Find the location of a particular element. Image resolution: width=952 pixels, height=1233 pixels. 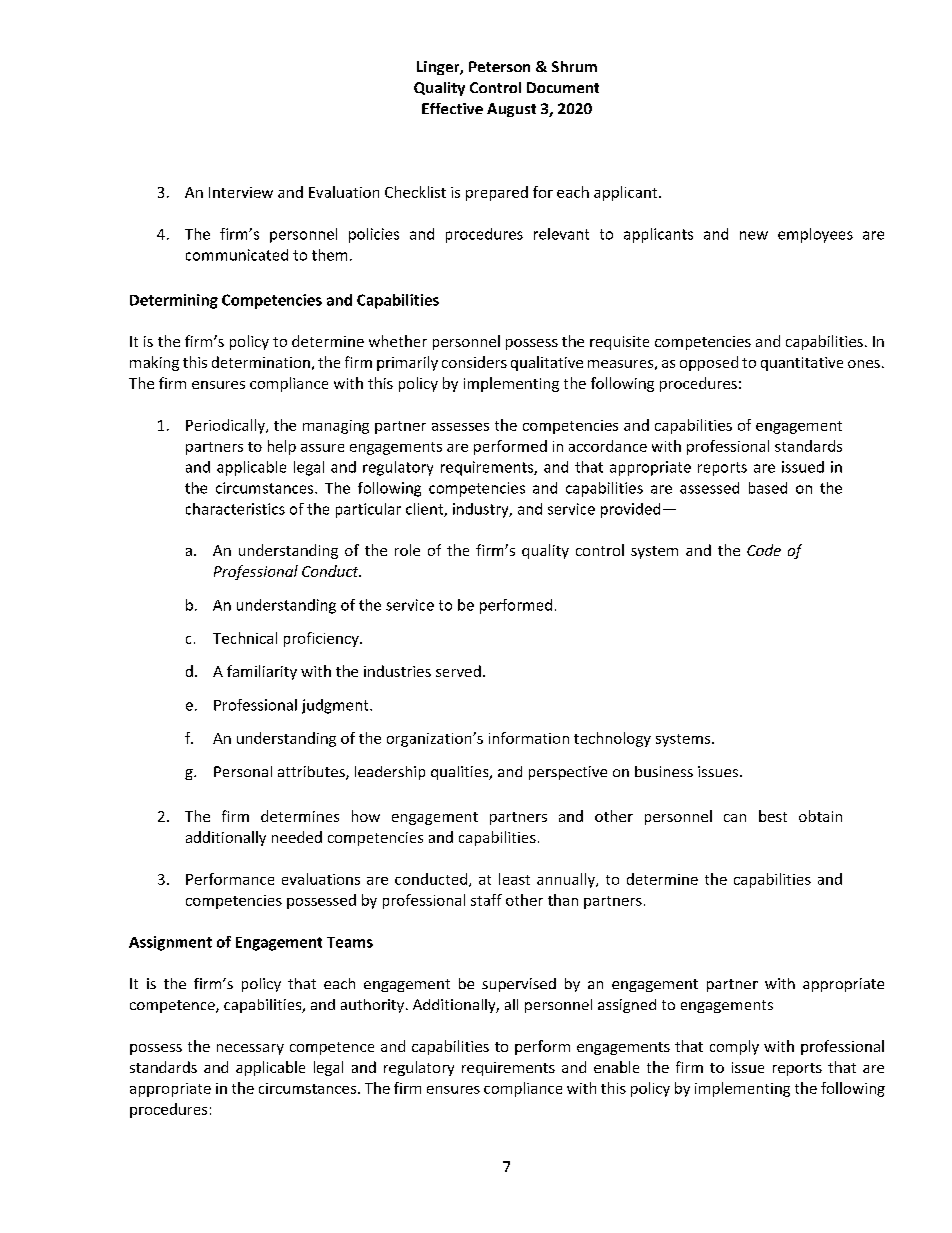

industry is located at coordinates (482, 510).
